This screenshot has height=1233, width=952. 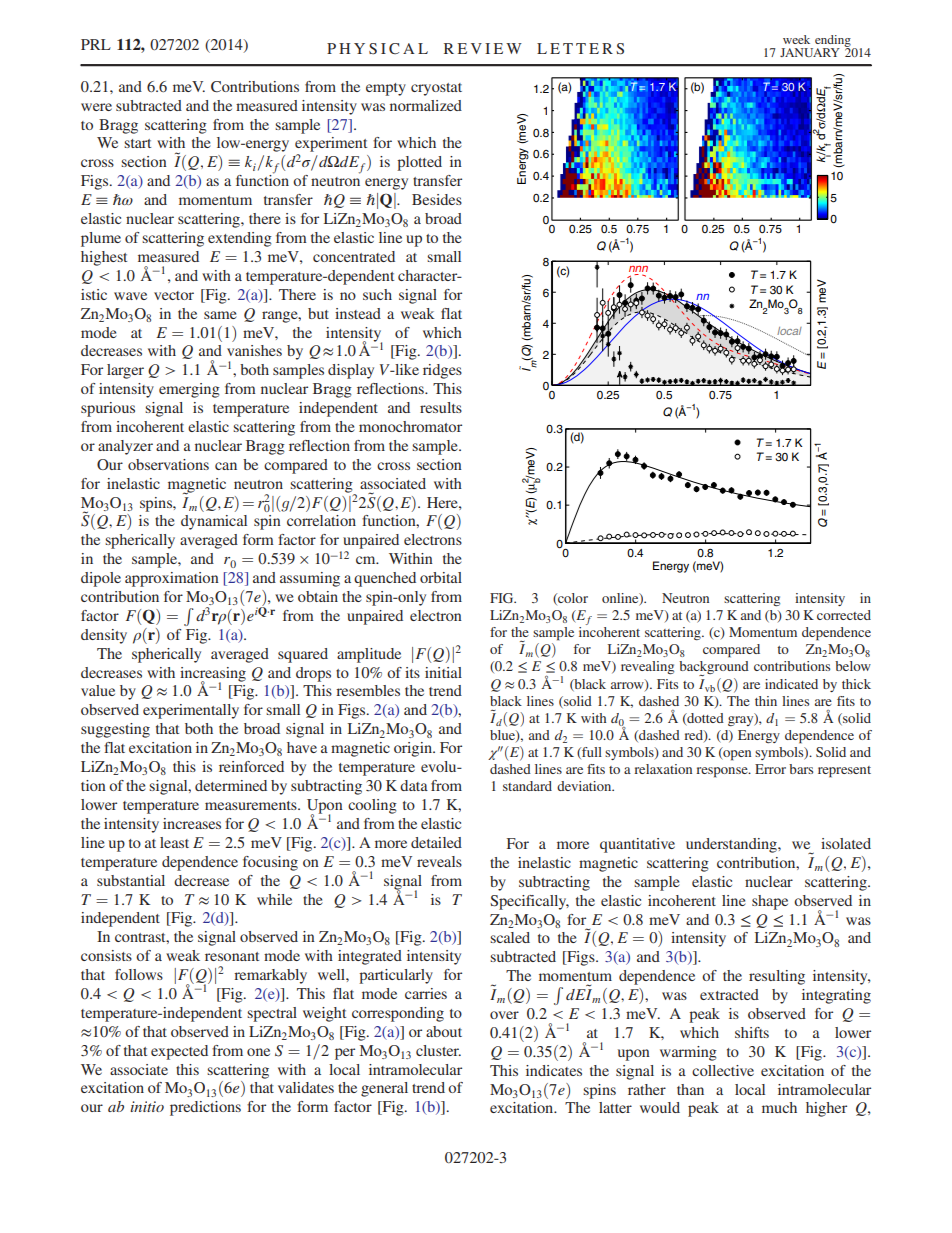 What do you see at coordinates (214, 522) in the screenshot?
I see `dynamical` at bounding box center [214, 522].
